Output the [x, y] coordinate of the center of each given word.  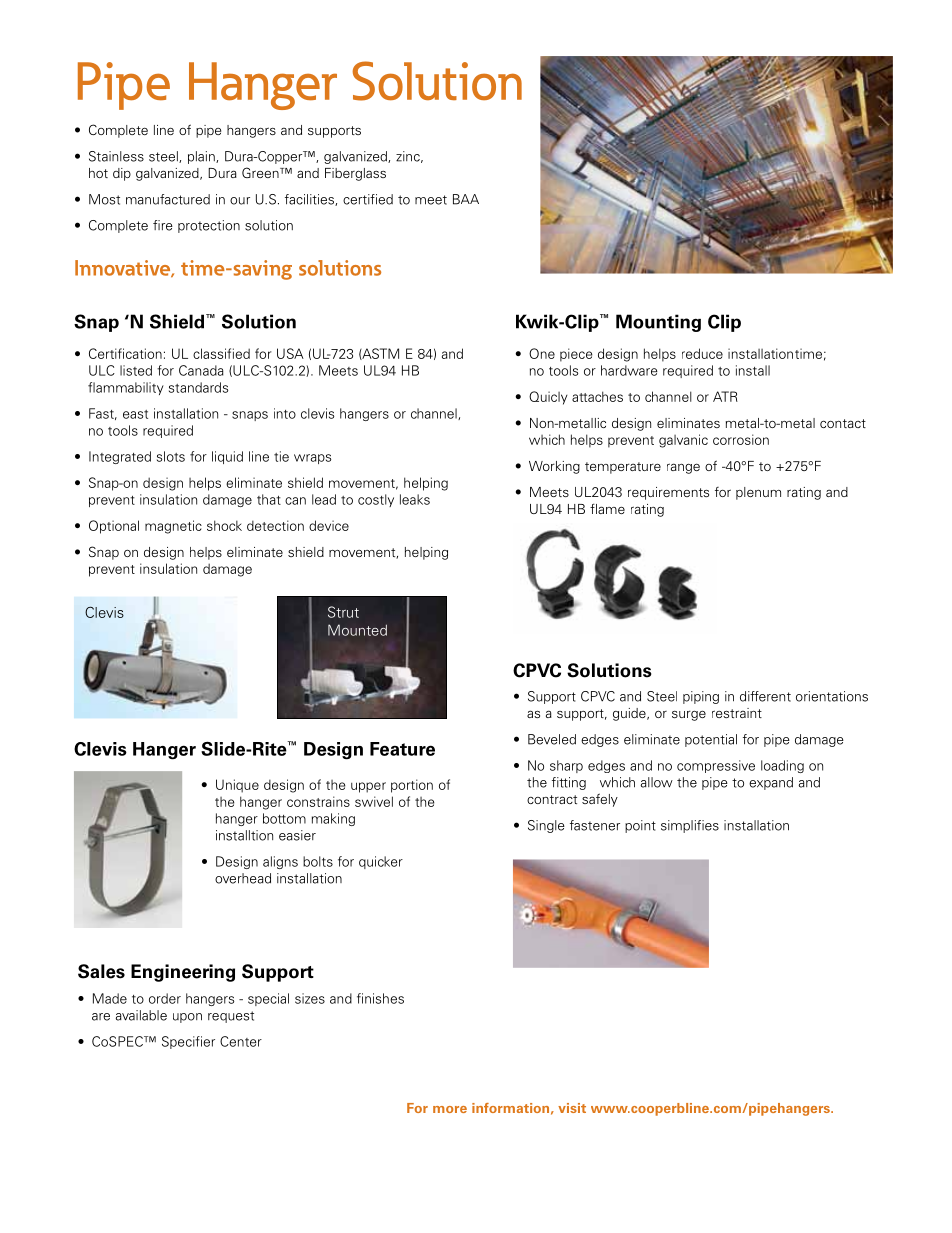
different [765, 696]
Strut [343, 612]
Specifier [188, 1042]
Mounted [357, 630]
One [542, 353]
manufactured [168, 199]
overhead [243, 878]
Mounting [658, 323]
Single [546, 826]
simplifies [690, 826]
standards [198, 387]
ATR [725, 396]
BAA [466, 199]
